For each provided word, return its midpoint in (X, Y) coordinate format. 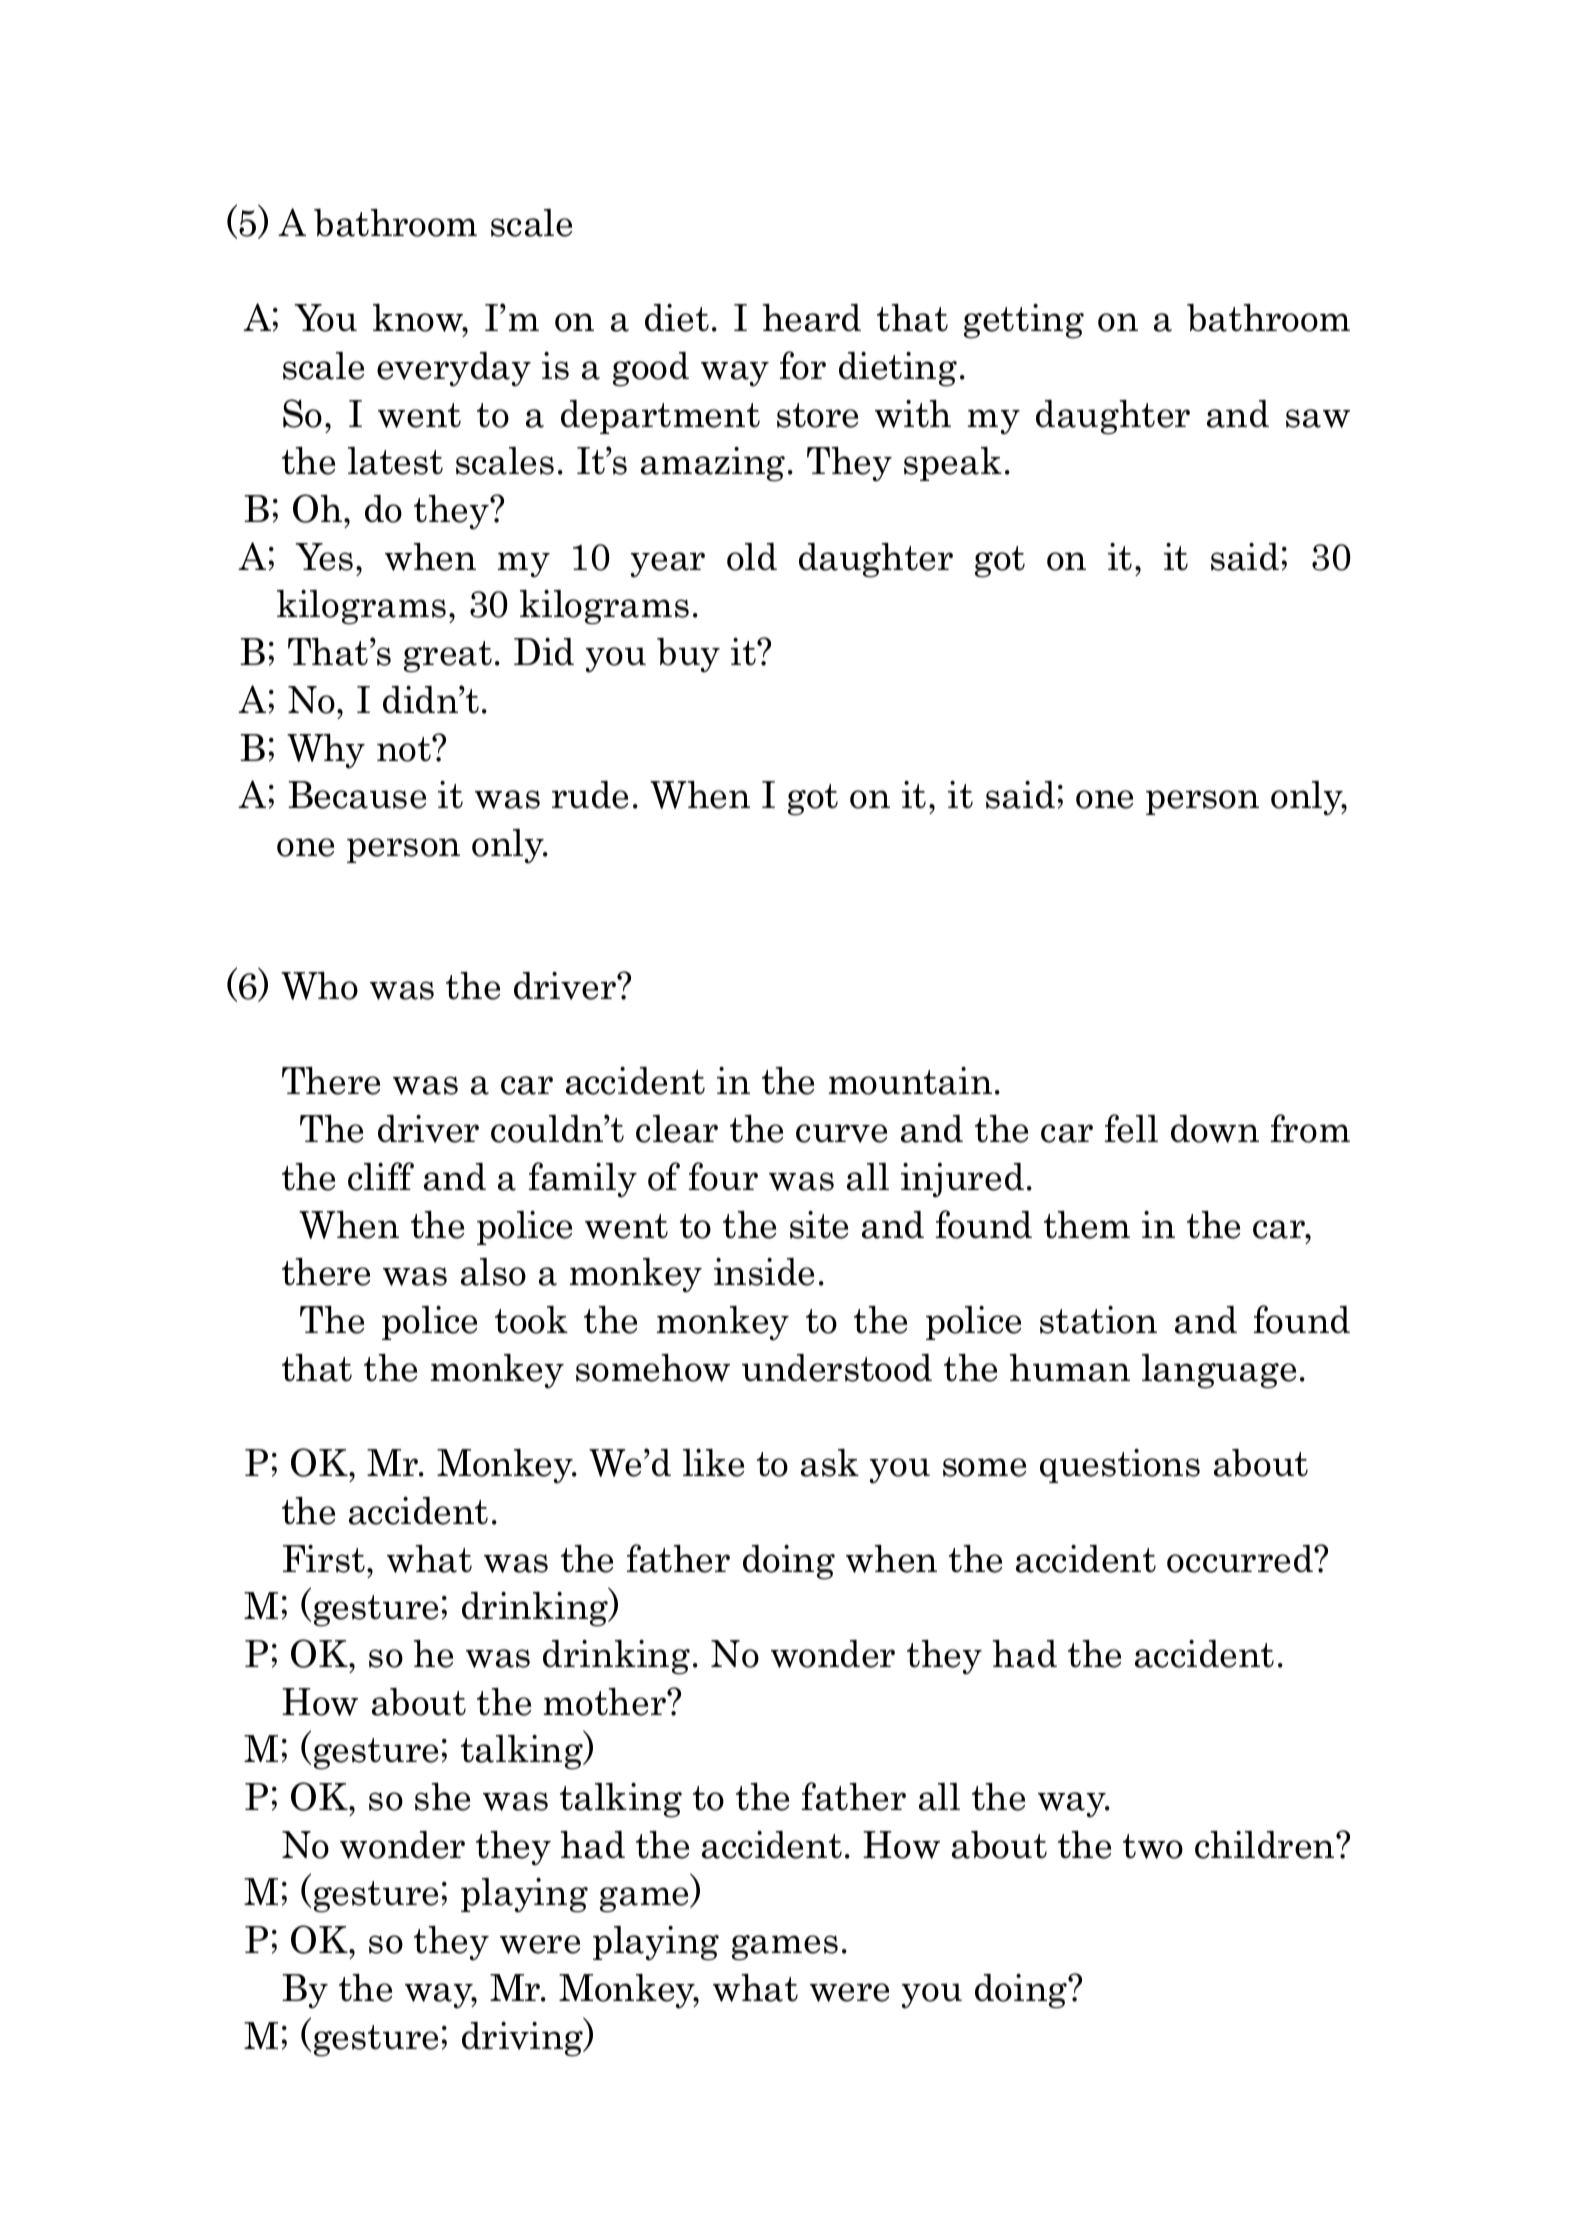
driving (524, 2038)
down (1215, 1129)
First (324, 1559)
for (803, 365)
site (819, 1225)
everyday (454, 369)
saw (1318, 418)
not (405, 749)
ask (830, 1463)
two (1153, 1846)
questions (1120, 1466)
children (1266, 1845)
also (493, 1272)
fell (1131, 1128)
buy (688, 655)
